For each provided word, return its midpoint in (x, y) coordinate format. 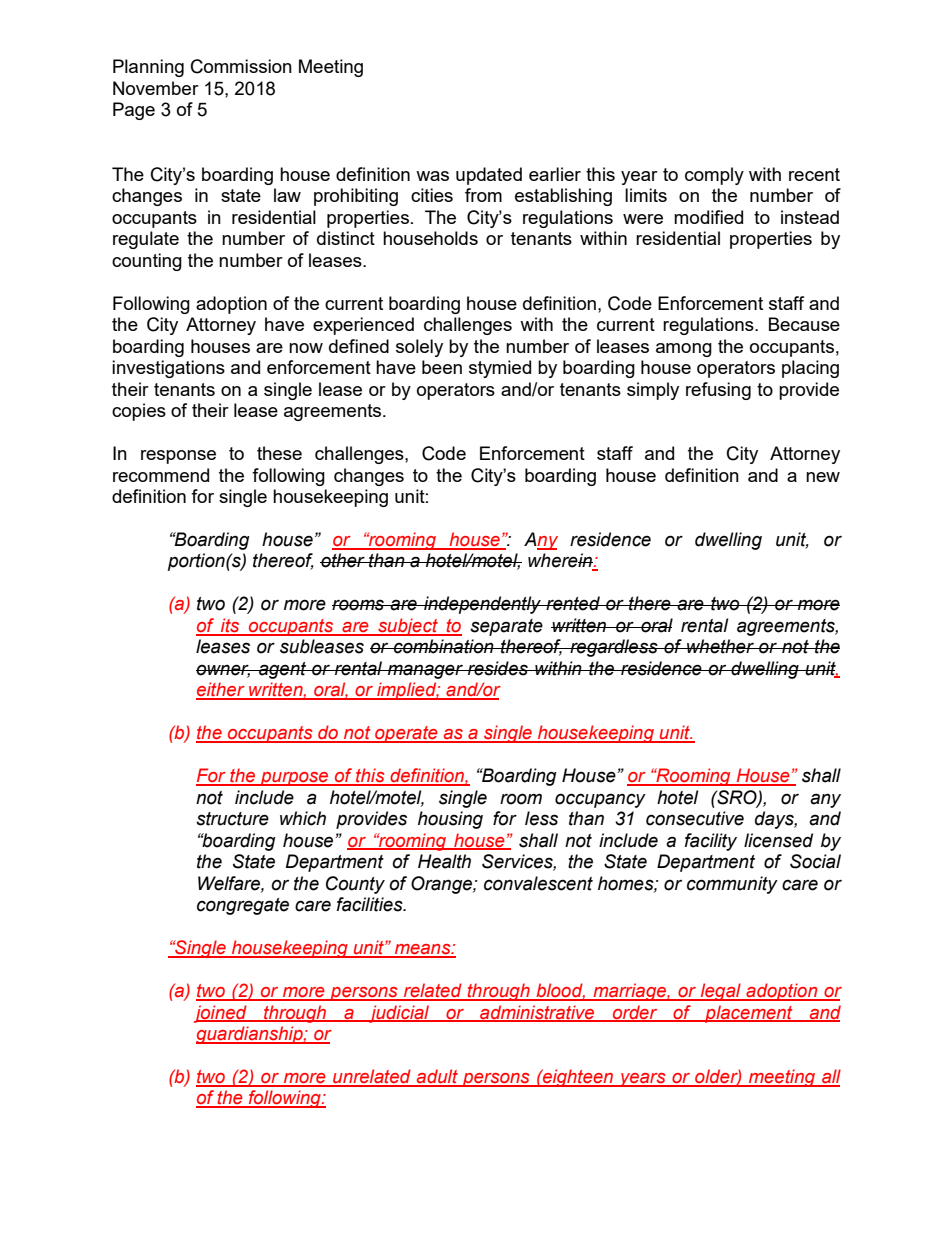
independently (482, 605)
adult (437, 1077)
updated (489, 176)
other (343, 560)
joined (221, 1014)
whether (720, 646)
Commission (241, 66)
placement (749, 1014)
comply (714, 176)
